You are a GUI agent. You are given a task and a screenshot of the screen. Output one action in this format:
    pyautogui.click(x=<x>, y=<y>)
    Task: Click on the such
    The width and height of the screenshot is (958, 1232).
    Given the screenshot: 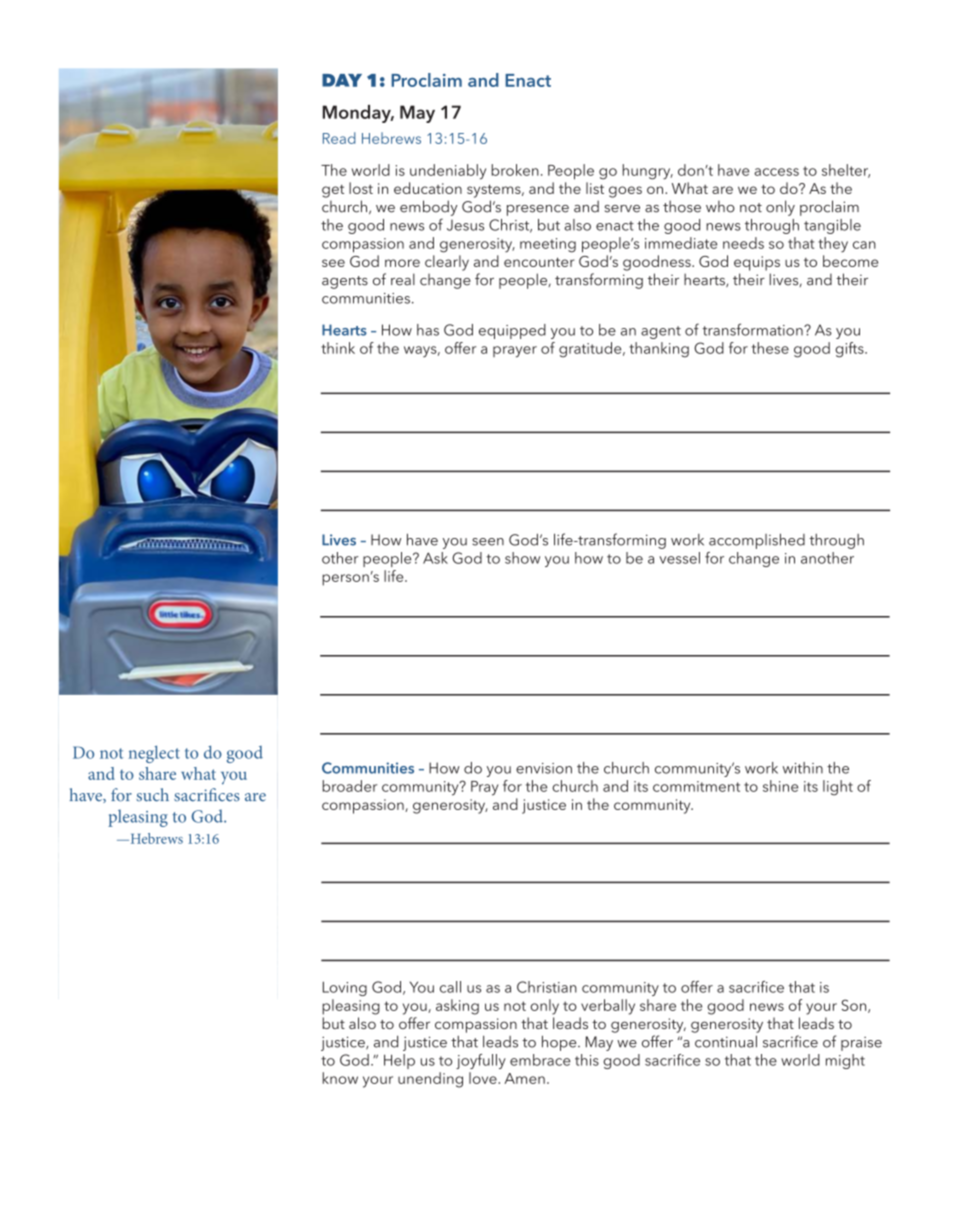 What is the action you would take?
    pyautogui.click(x=152, y=795)
